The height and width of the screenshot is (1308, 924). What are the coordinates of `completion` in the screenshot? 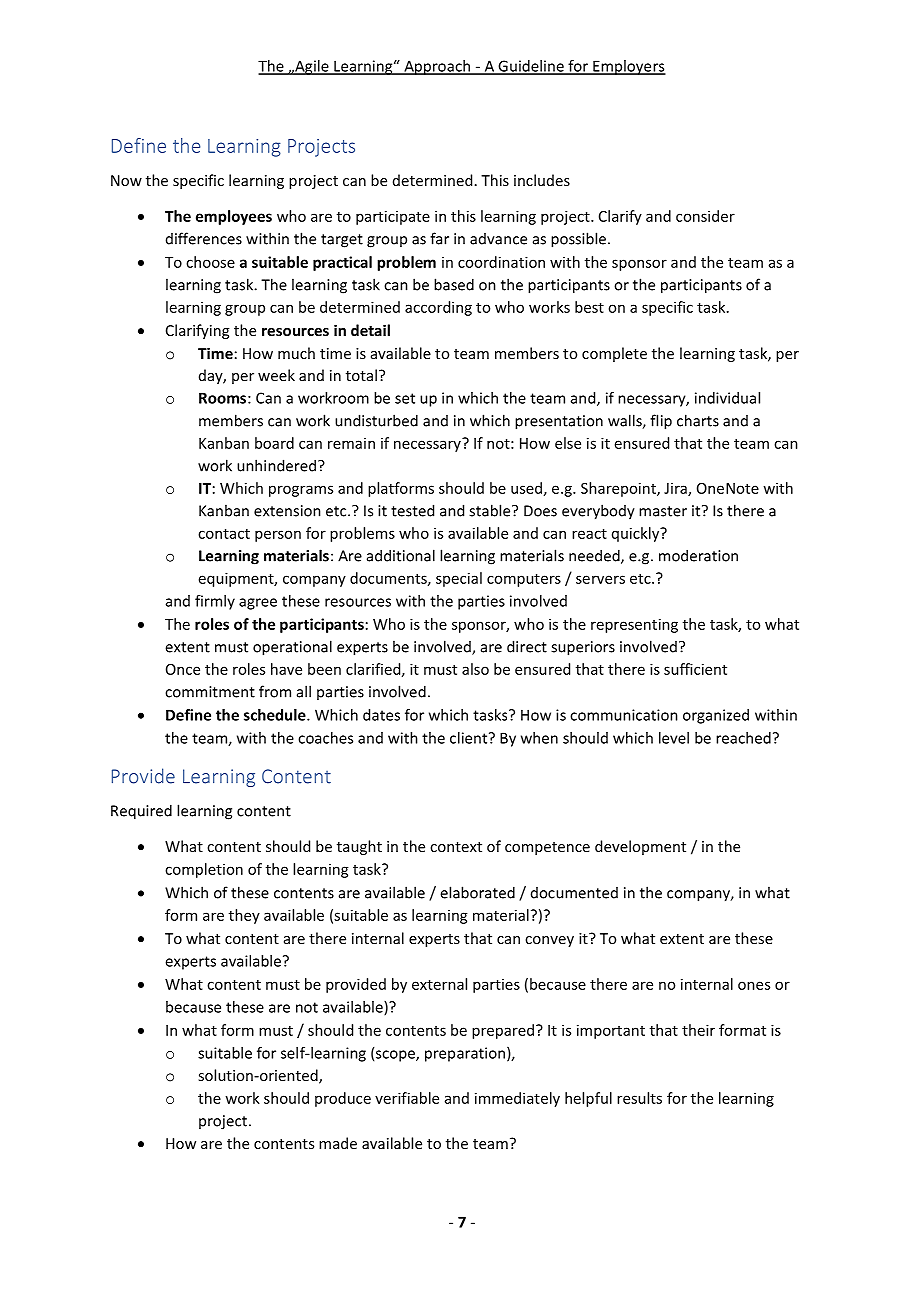 It's located at (204, 870).
